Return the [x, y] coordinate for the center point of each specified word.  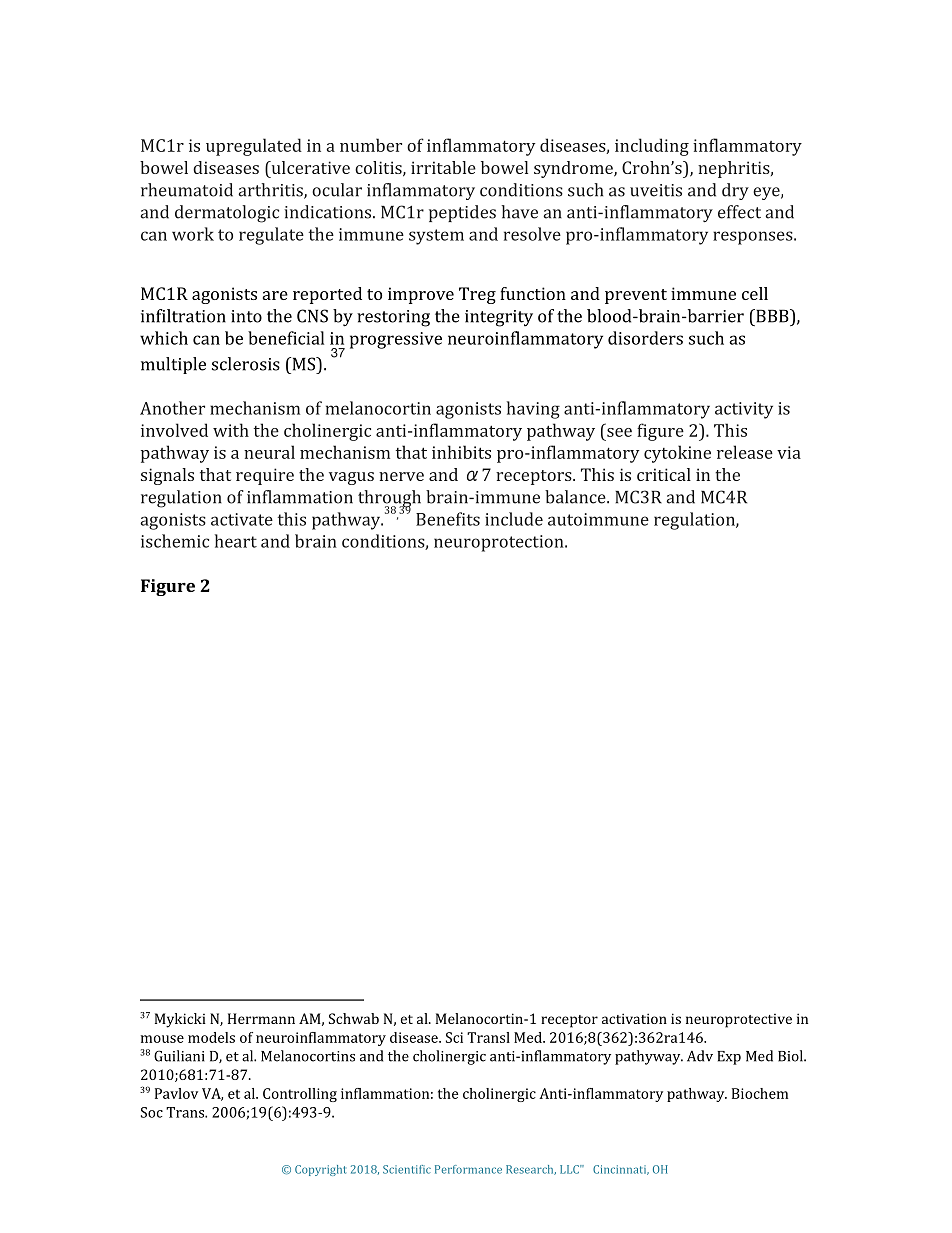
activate [242, 519]
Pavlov [176, 1093]
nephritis [734, 169]
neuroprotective [739, 1021]
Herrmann [261, 1018]
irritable [443, 167]
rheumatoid [187, 190]
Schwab [354, 1018]
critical [664, 474]
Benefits [448, 519]
